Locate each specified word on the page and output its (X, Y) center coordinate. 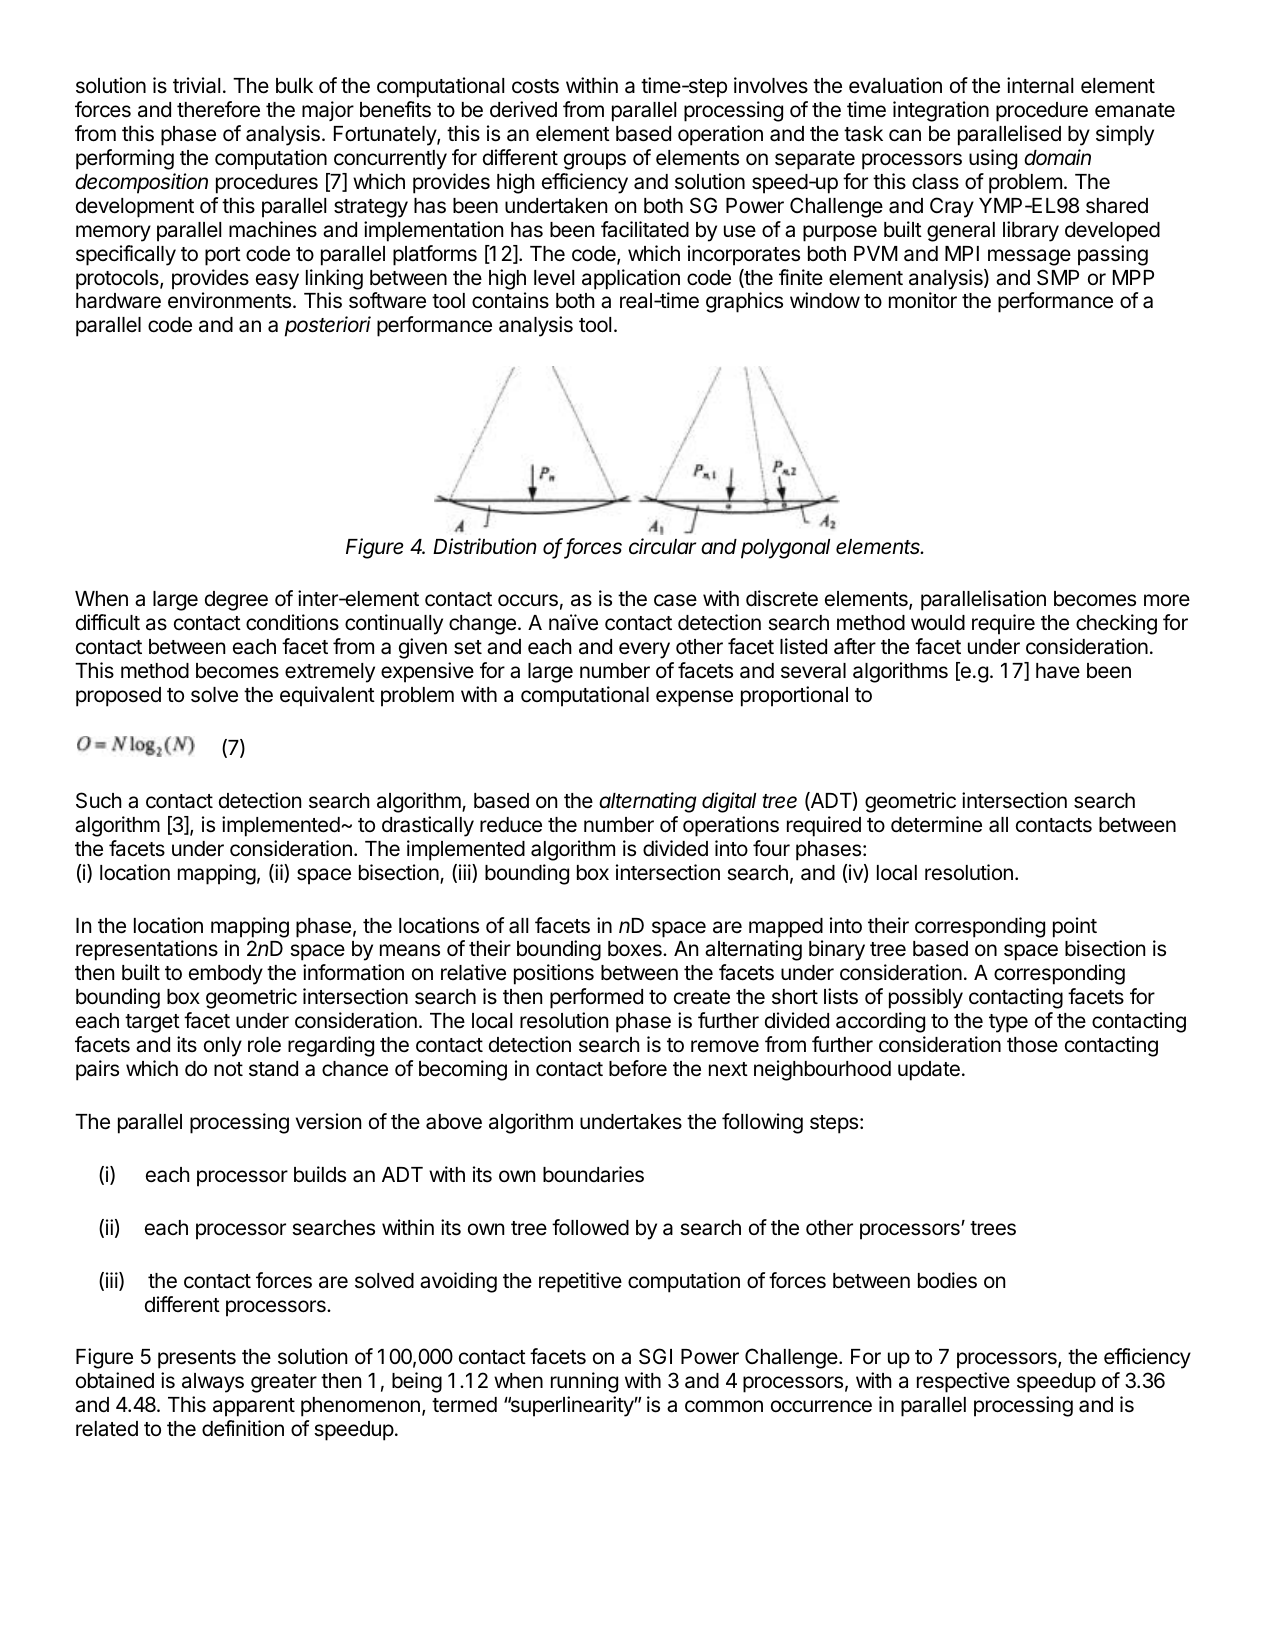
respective (963, 1382)
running (584, 1382)
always (213, 1383)
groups (595, 161)
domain (1057, 157)
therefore (218, 109)
